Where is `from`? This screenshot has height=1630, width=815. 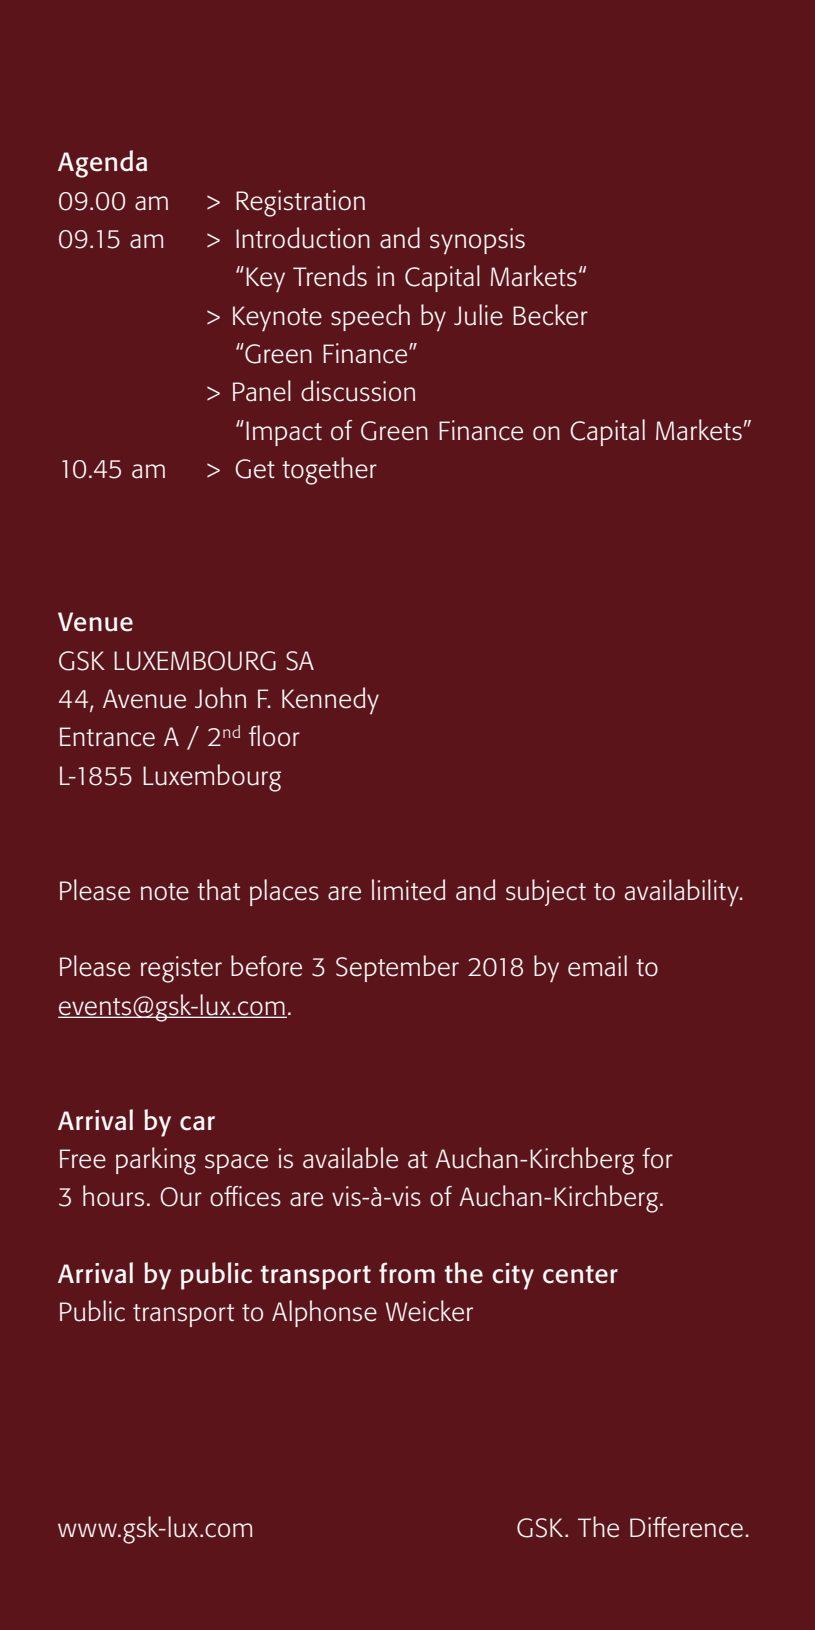
from is located at coordinates (407, 1273).
